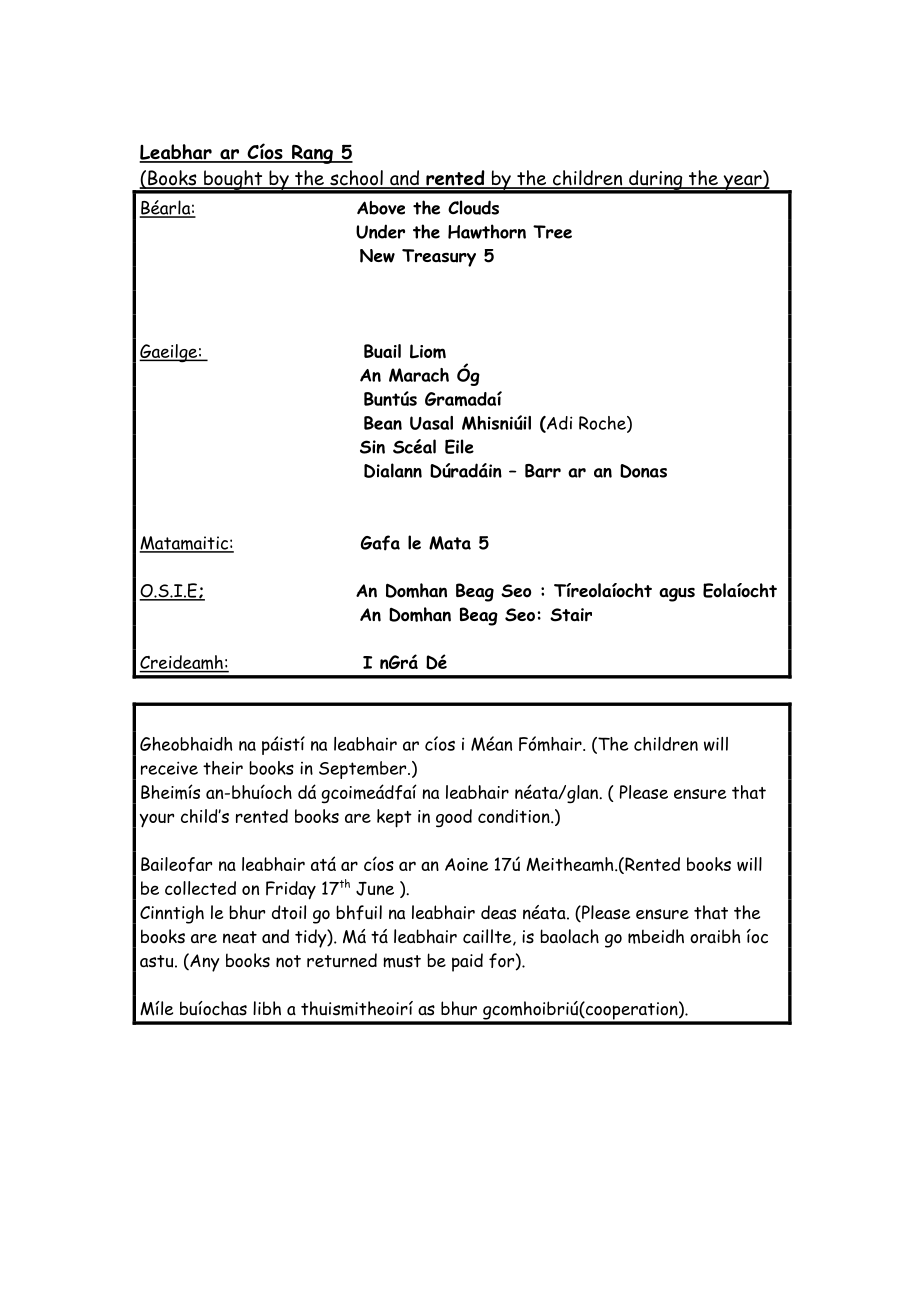 The image size is (924, 1308). Describe the element at coordinates (312, 154) in the screenshot. I see `Rang` at that location.
